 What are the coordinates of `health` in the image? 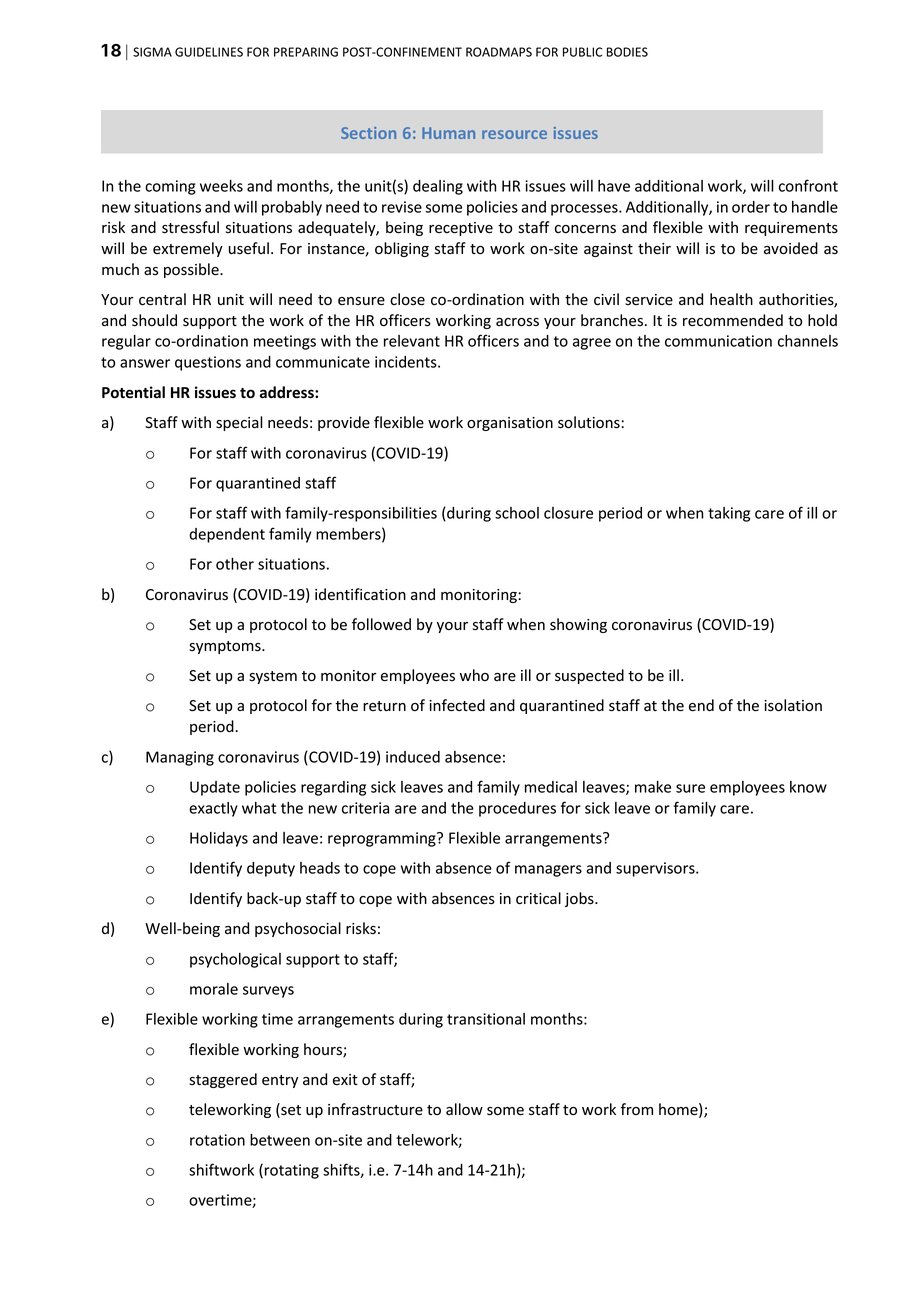 It's located at (731, 299).
